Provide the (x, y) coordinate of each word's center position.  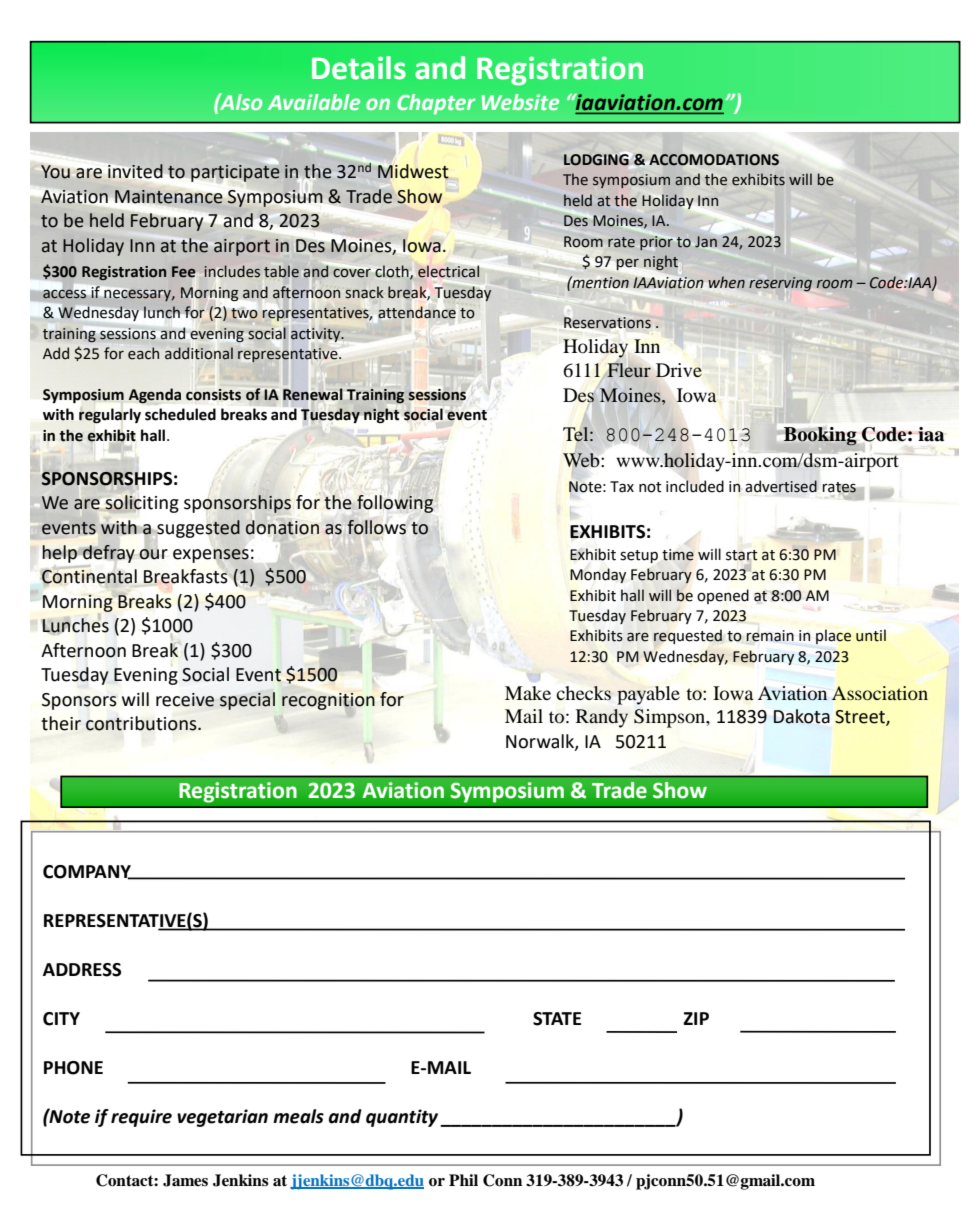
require (141, 1118)
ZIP (696, 1018)
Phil (463, 1180)
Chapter (436, 104)
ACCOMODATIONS (714, 160)
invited (135, 171)
